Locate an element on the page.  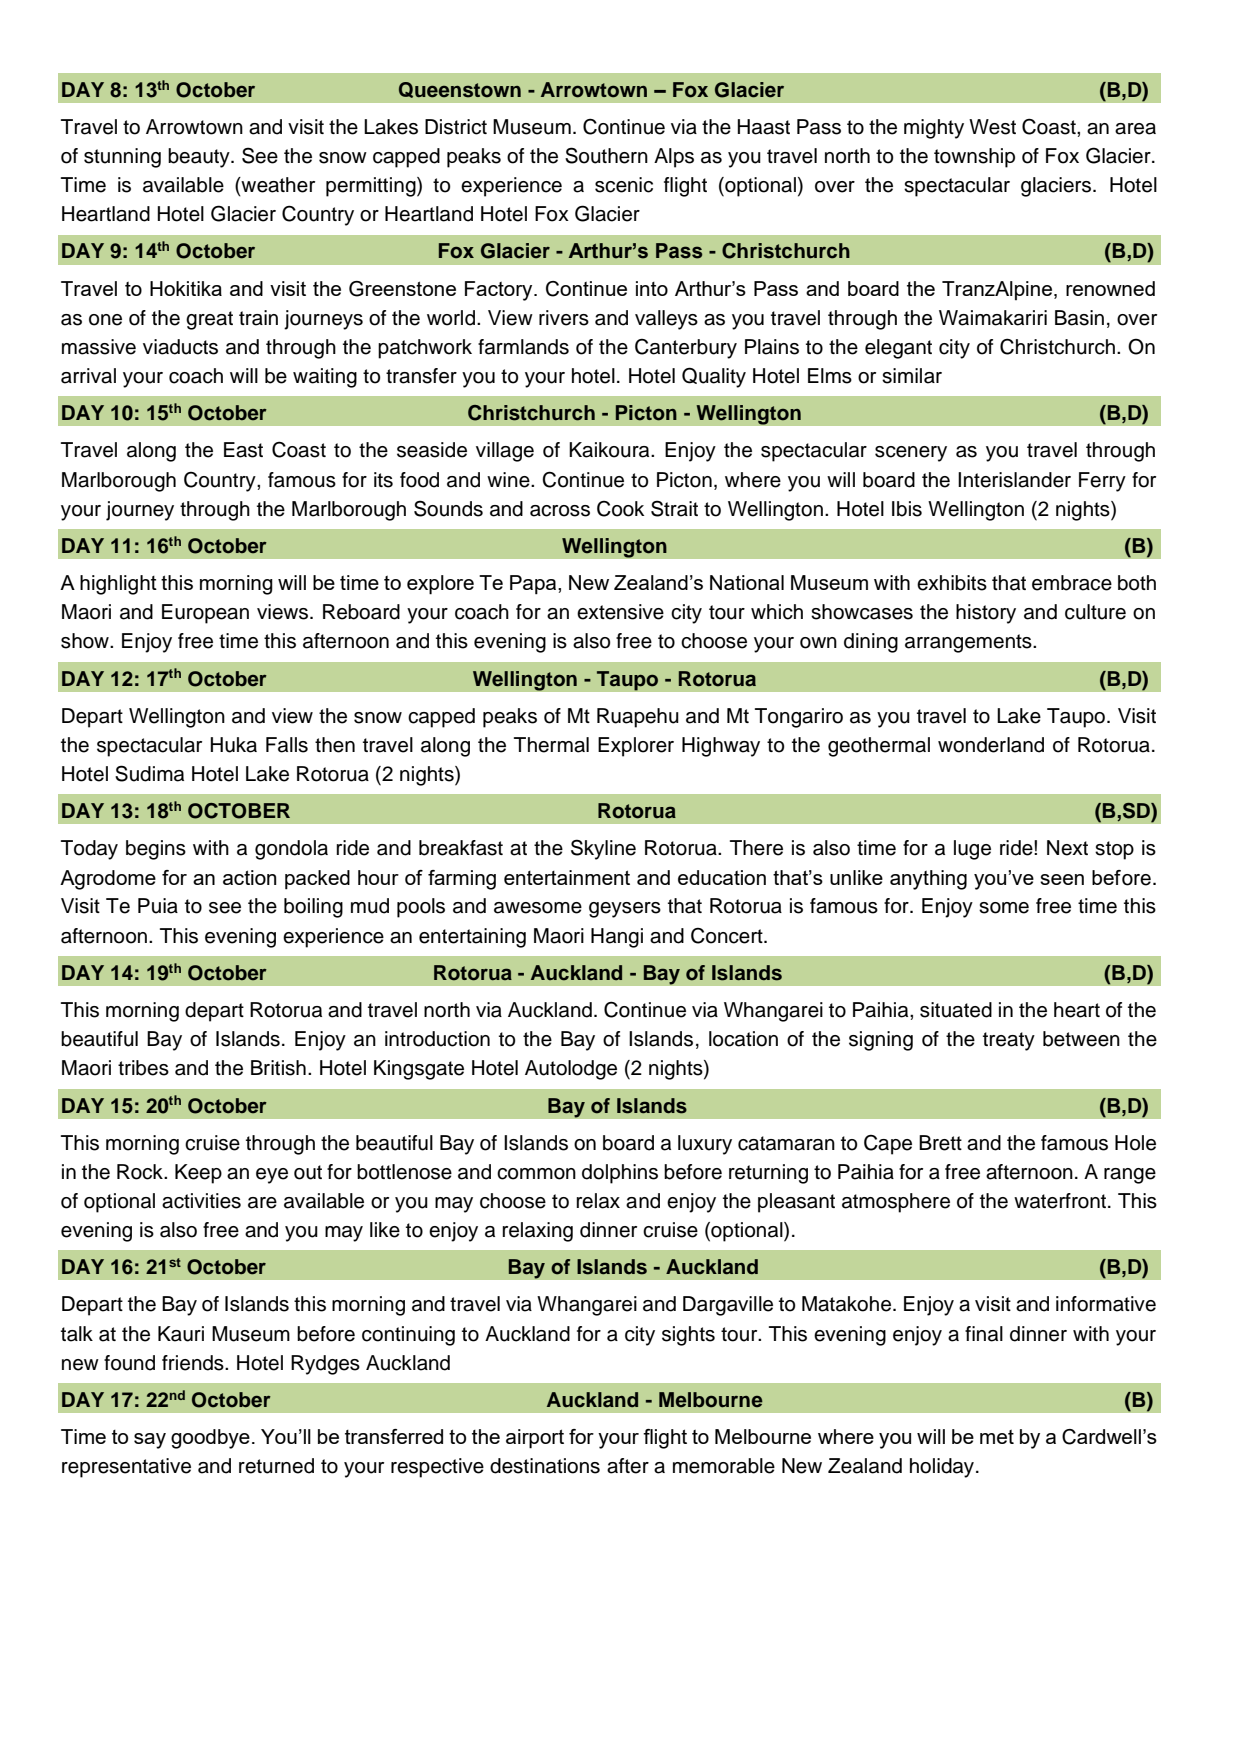
West is located at coordinates (992, 127).
